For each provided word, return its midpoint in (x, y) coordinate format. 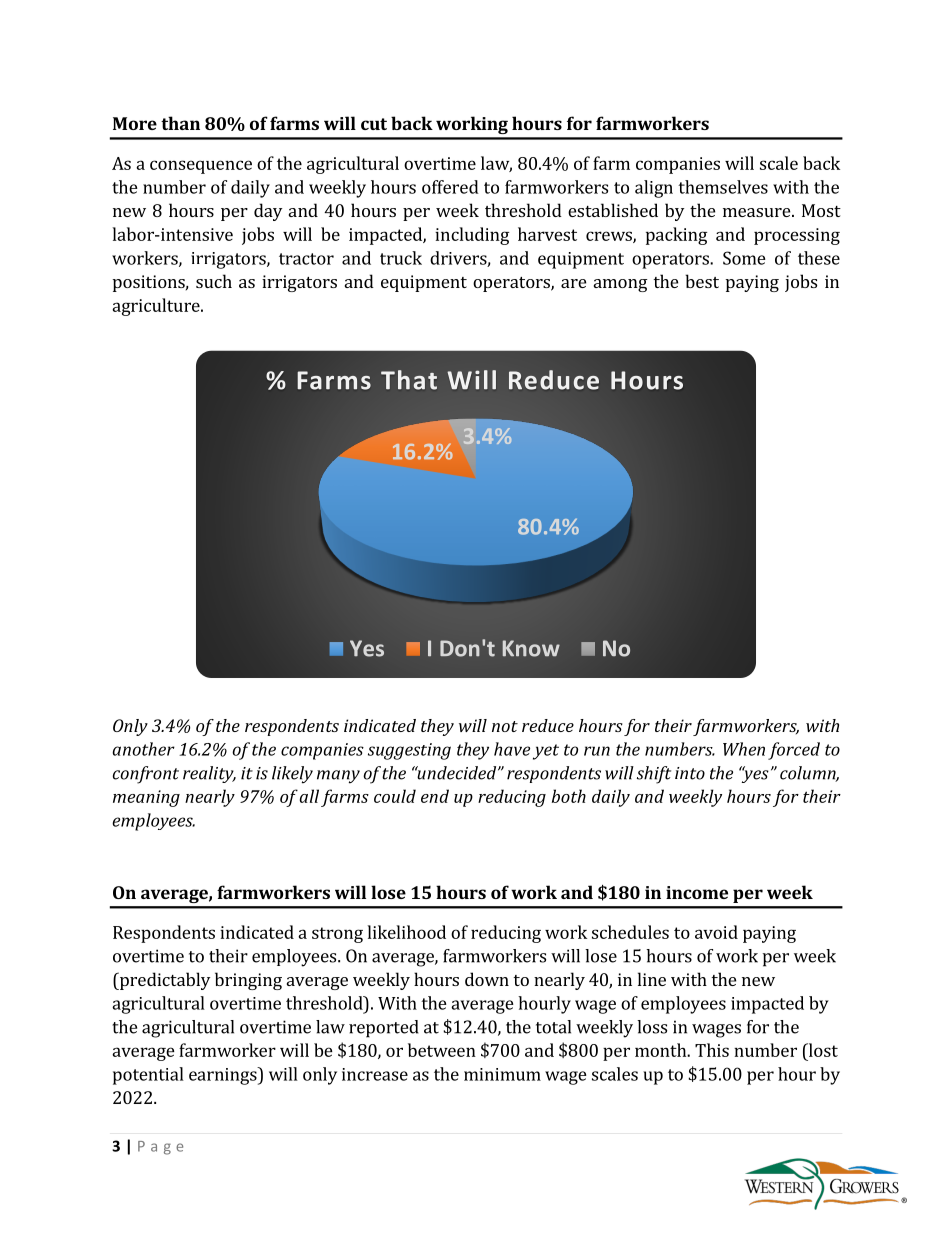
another (143, 749)
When (744, 749)
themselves (723, 187)
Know (531, 648)
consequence (201, 167)
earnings (224, 1076)
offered (450, 187)
